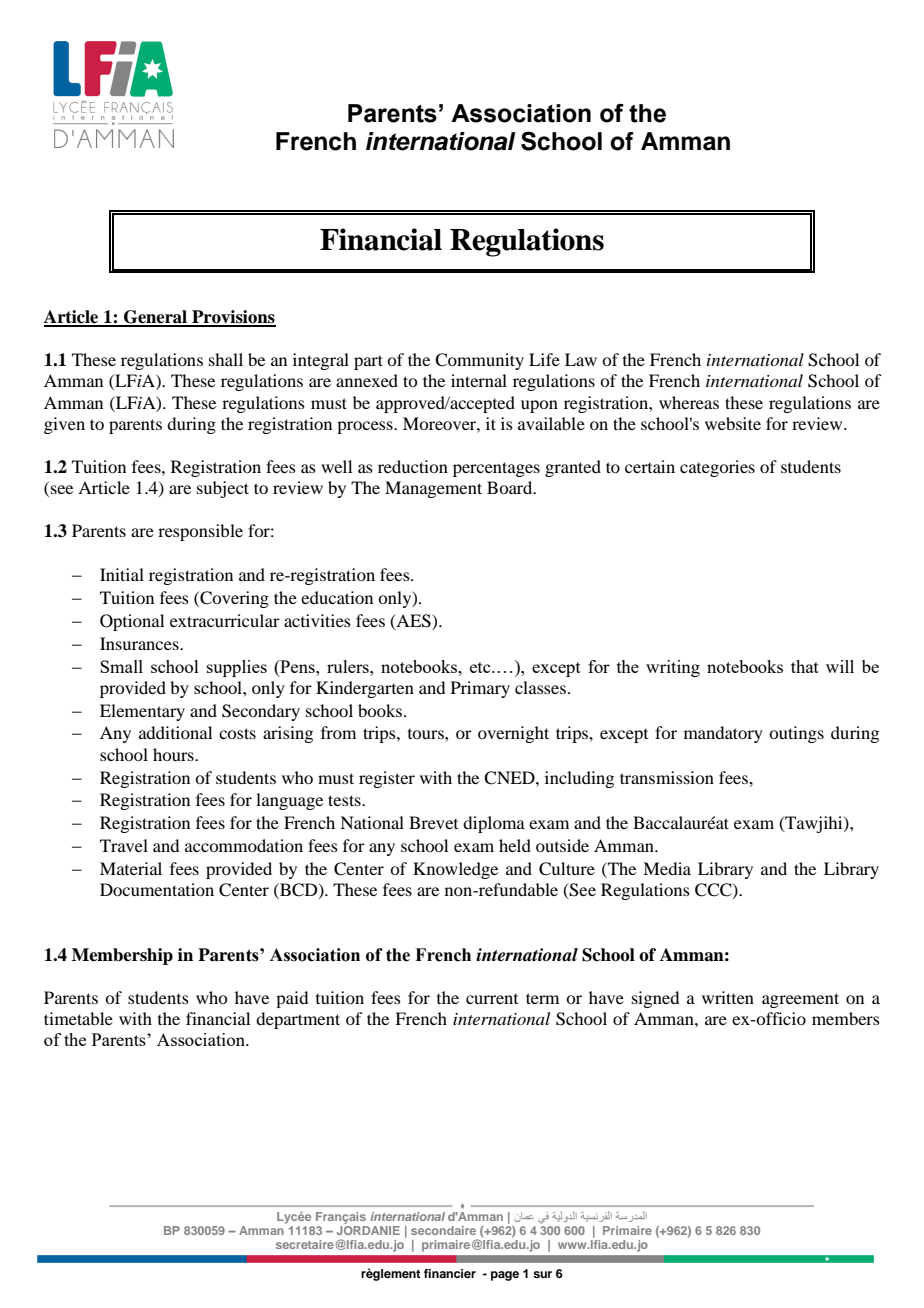 The width and height of the document is (924, 1308). What do you see at coordinates (443, 1230) in the document?
I see `secondaire` at bounding box center [443, 1230].
